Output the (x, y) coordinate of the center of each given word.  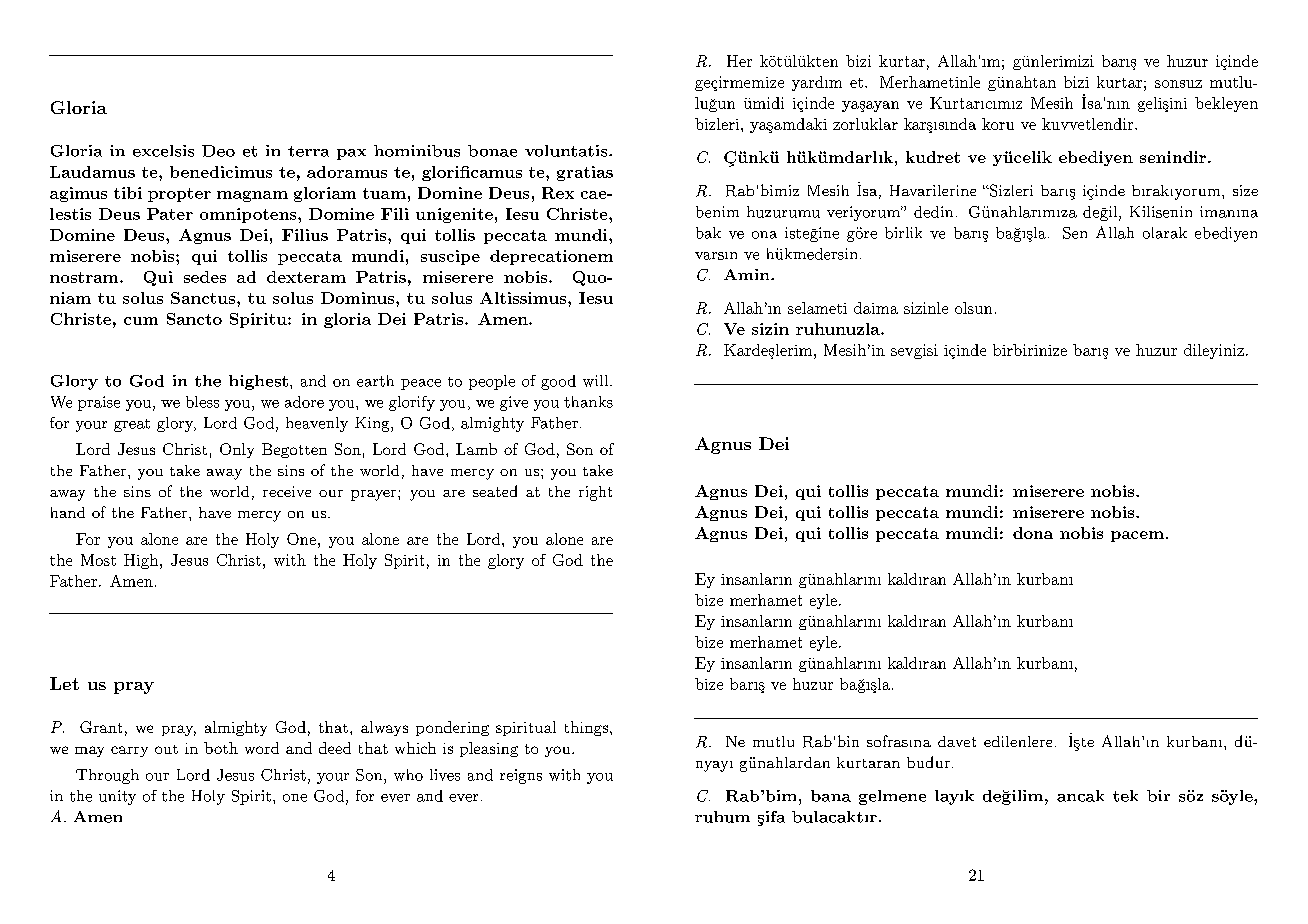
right (595, 493)
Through (107, 776)
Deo (218, 151)
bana (831, 796)
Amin (748, 274)
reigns (521, 776)
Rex (558, 193)
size (1245, 190)
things (586, 728)
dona (1033, 533)
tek (1125, 796)
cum (141, 321)
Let (64, 683)
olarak (1165, 233)
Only (237, 450)
